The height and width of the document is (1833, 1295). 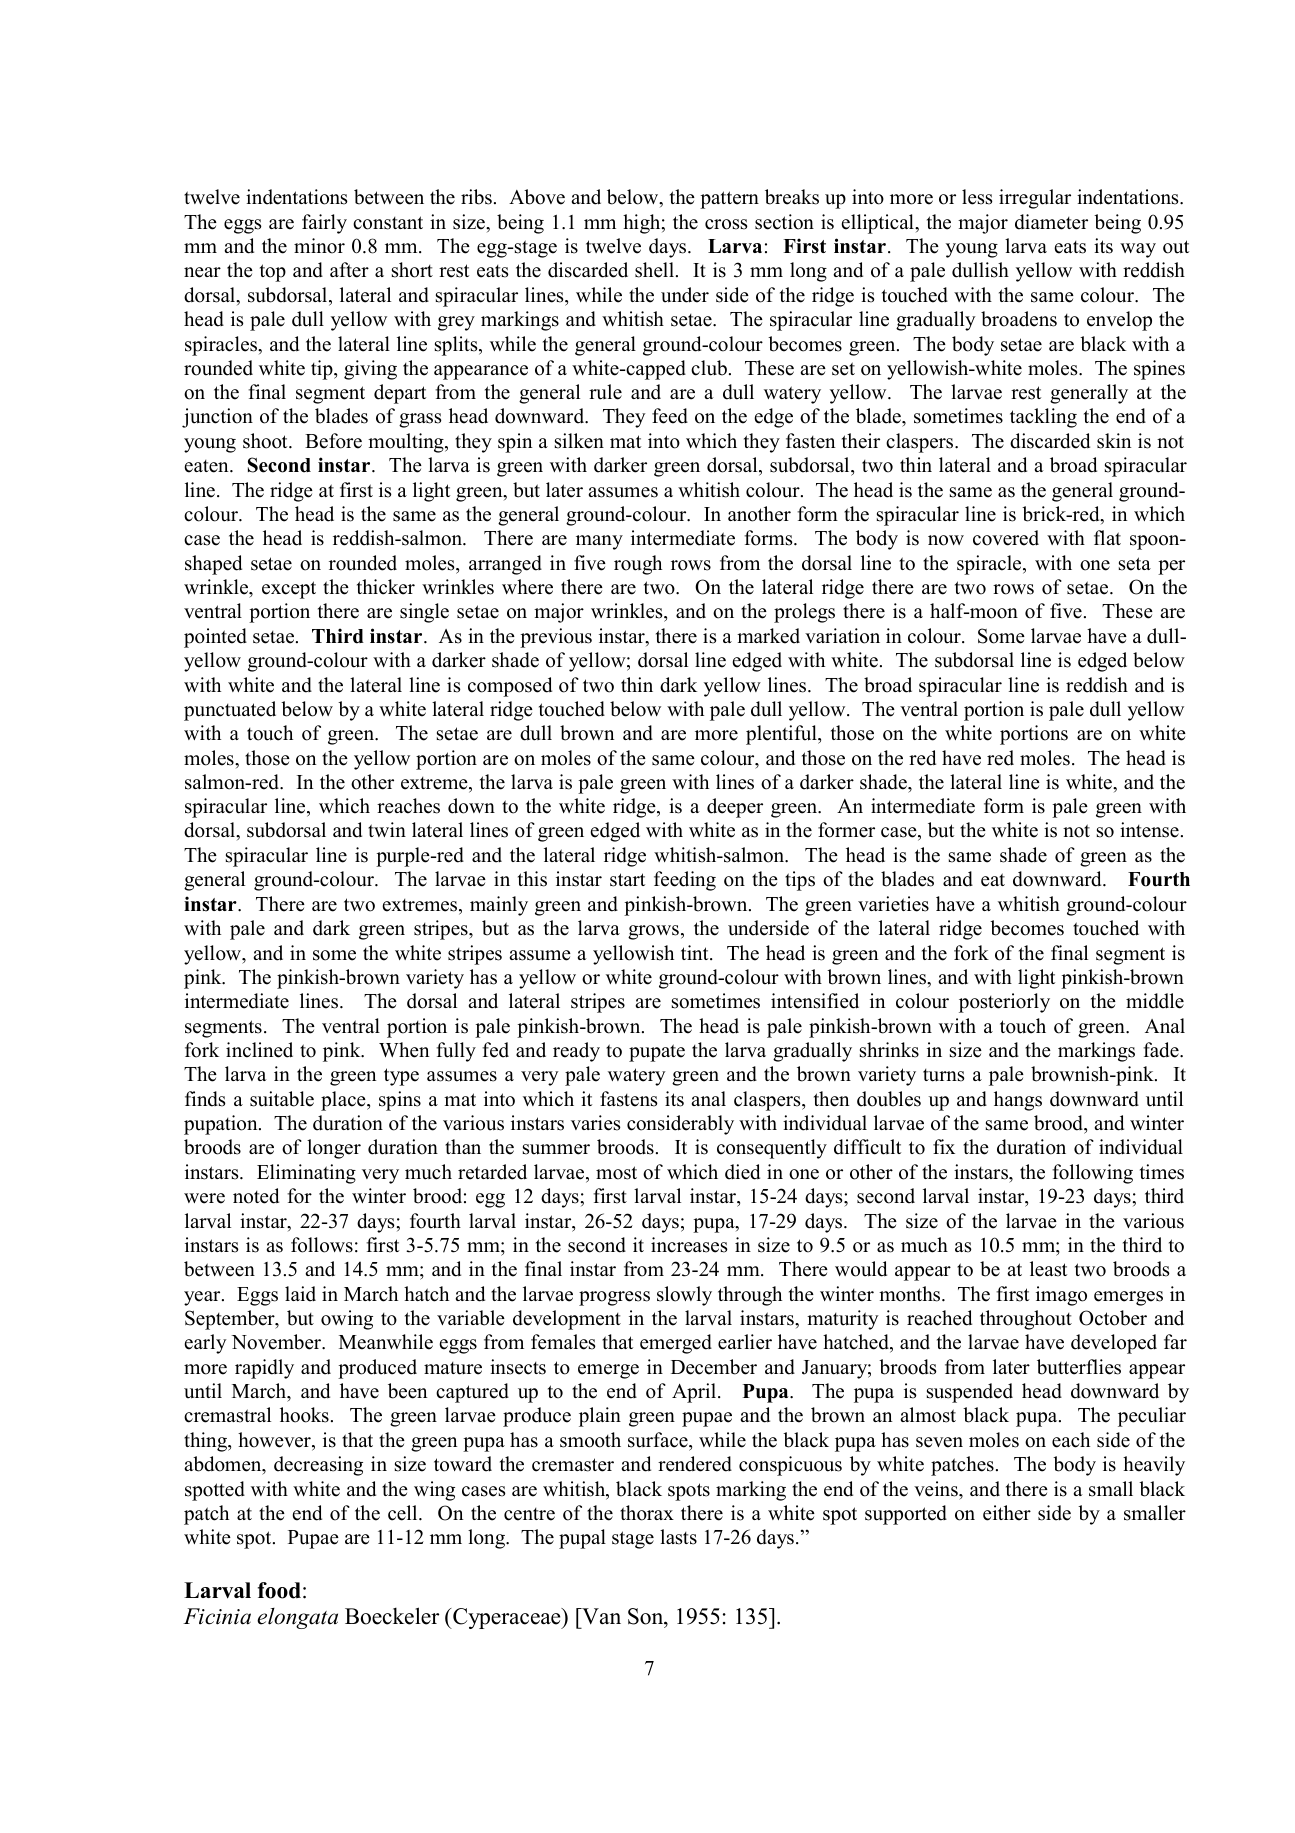 What do you see at coordinates (387, 829) in the document?
I see `twin` at bounding box center [387, 829].
